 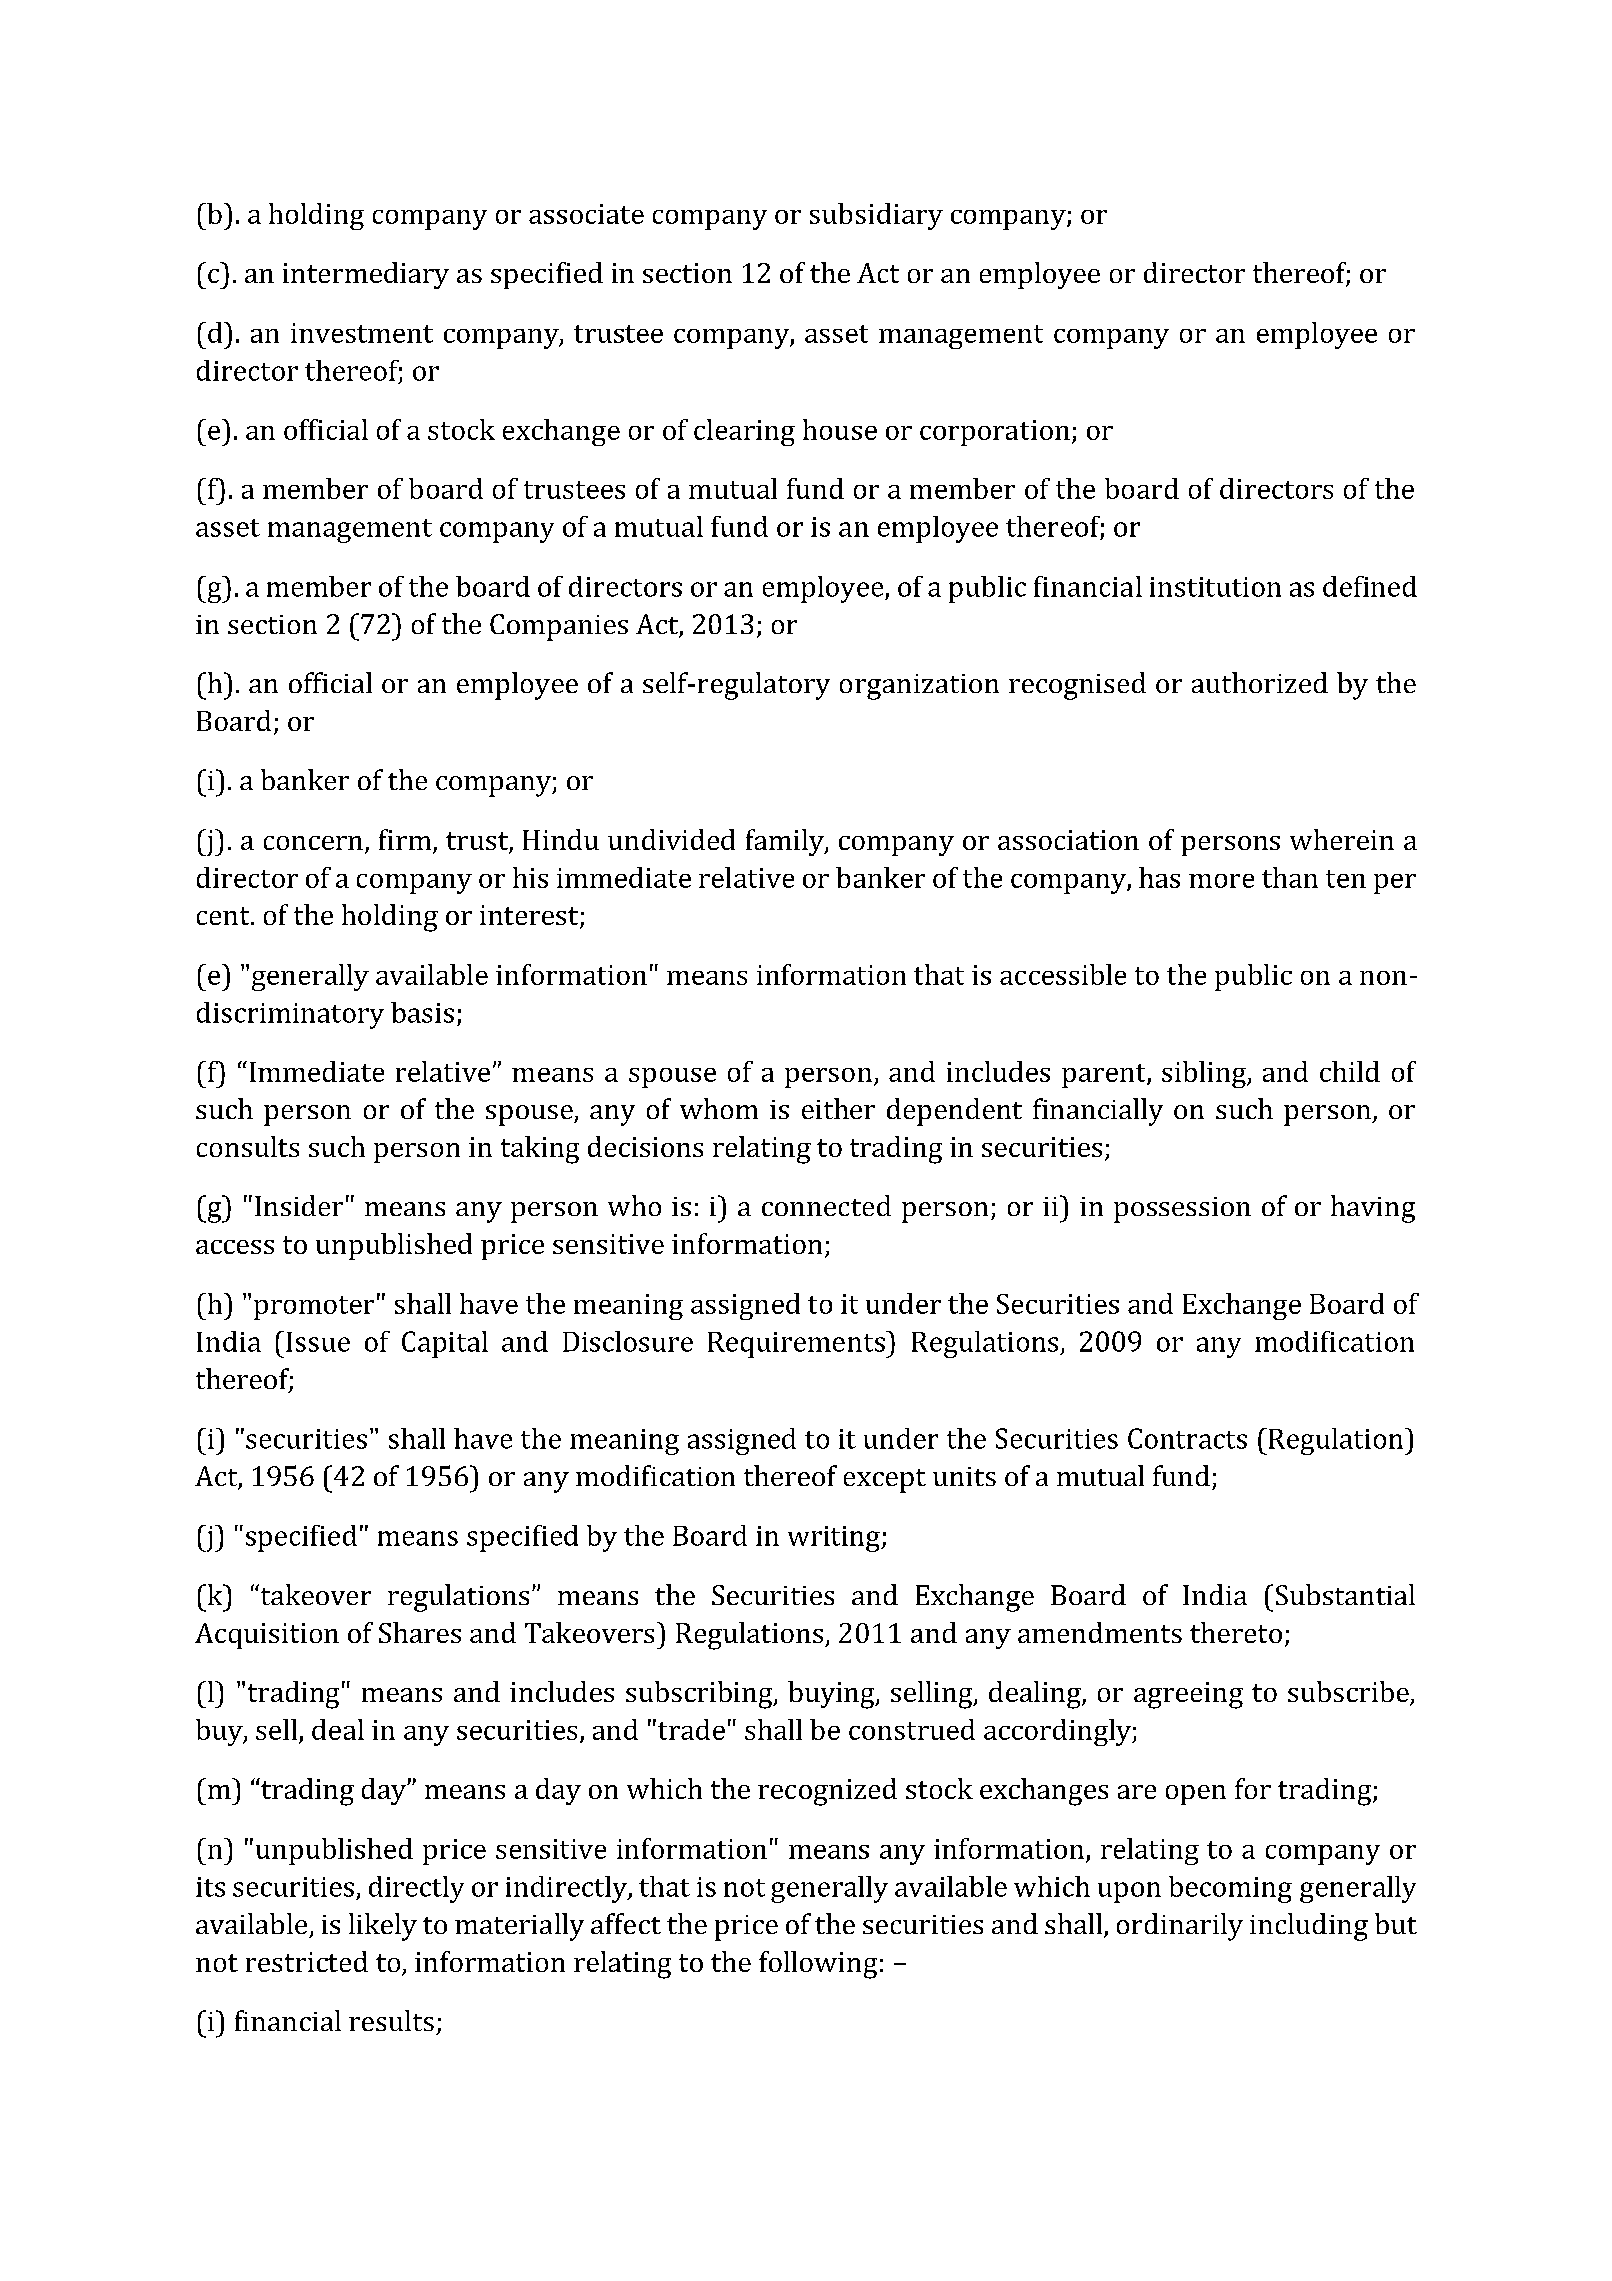 What do you see at coordinates (366, 275) in the page?
I see `intermediary` at bounding box center [366, 275].
